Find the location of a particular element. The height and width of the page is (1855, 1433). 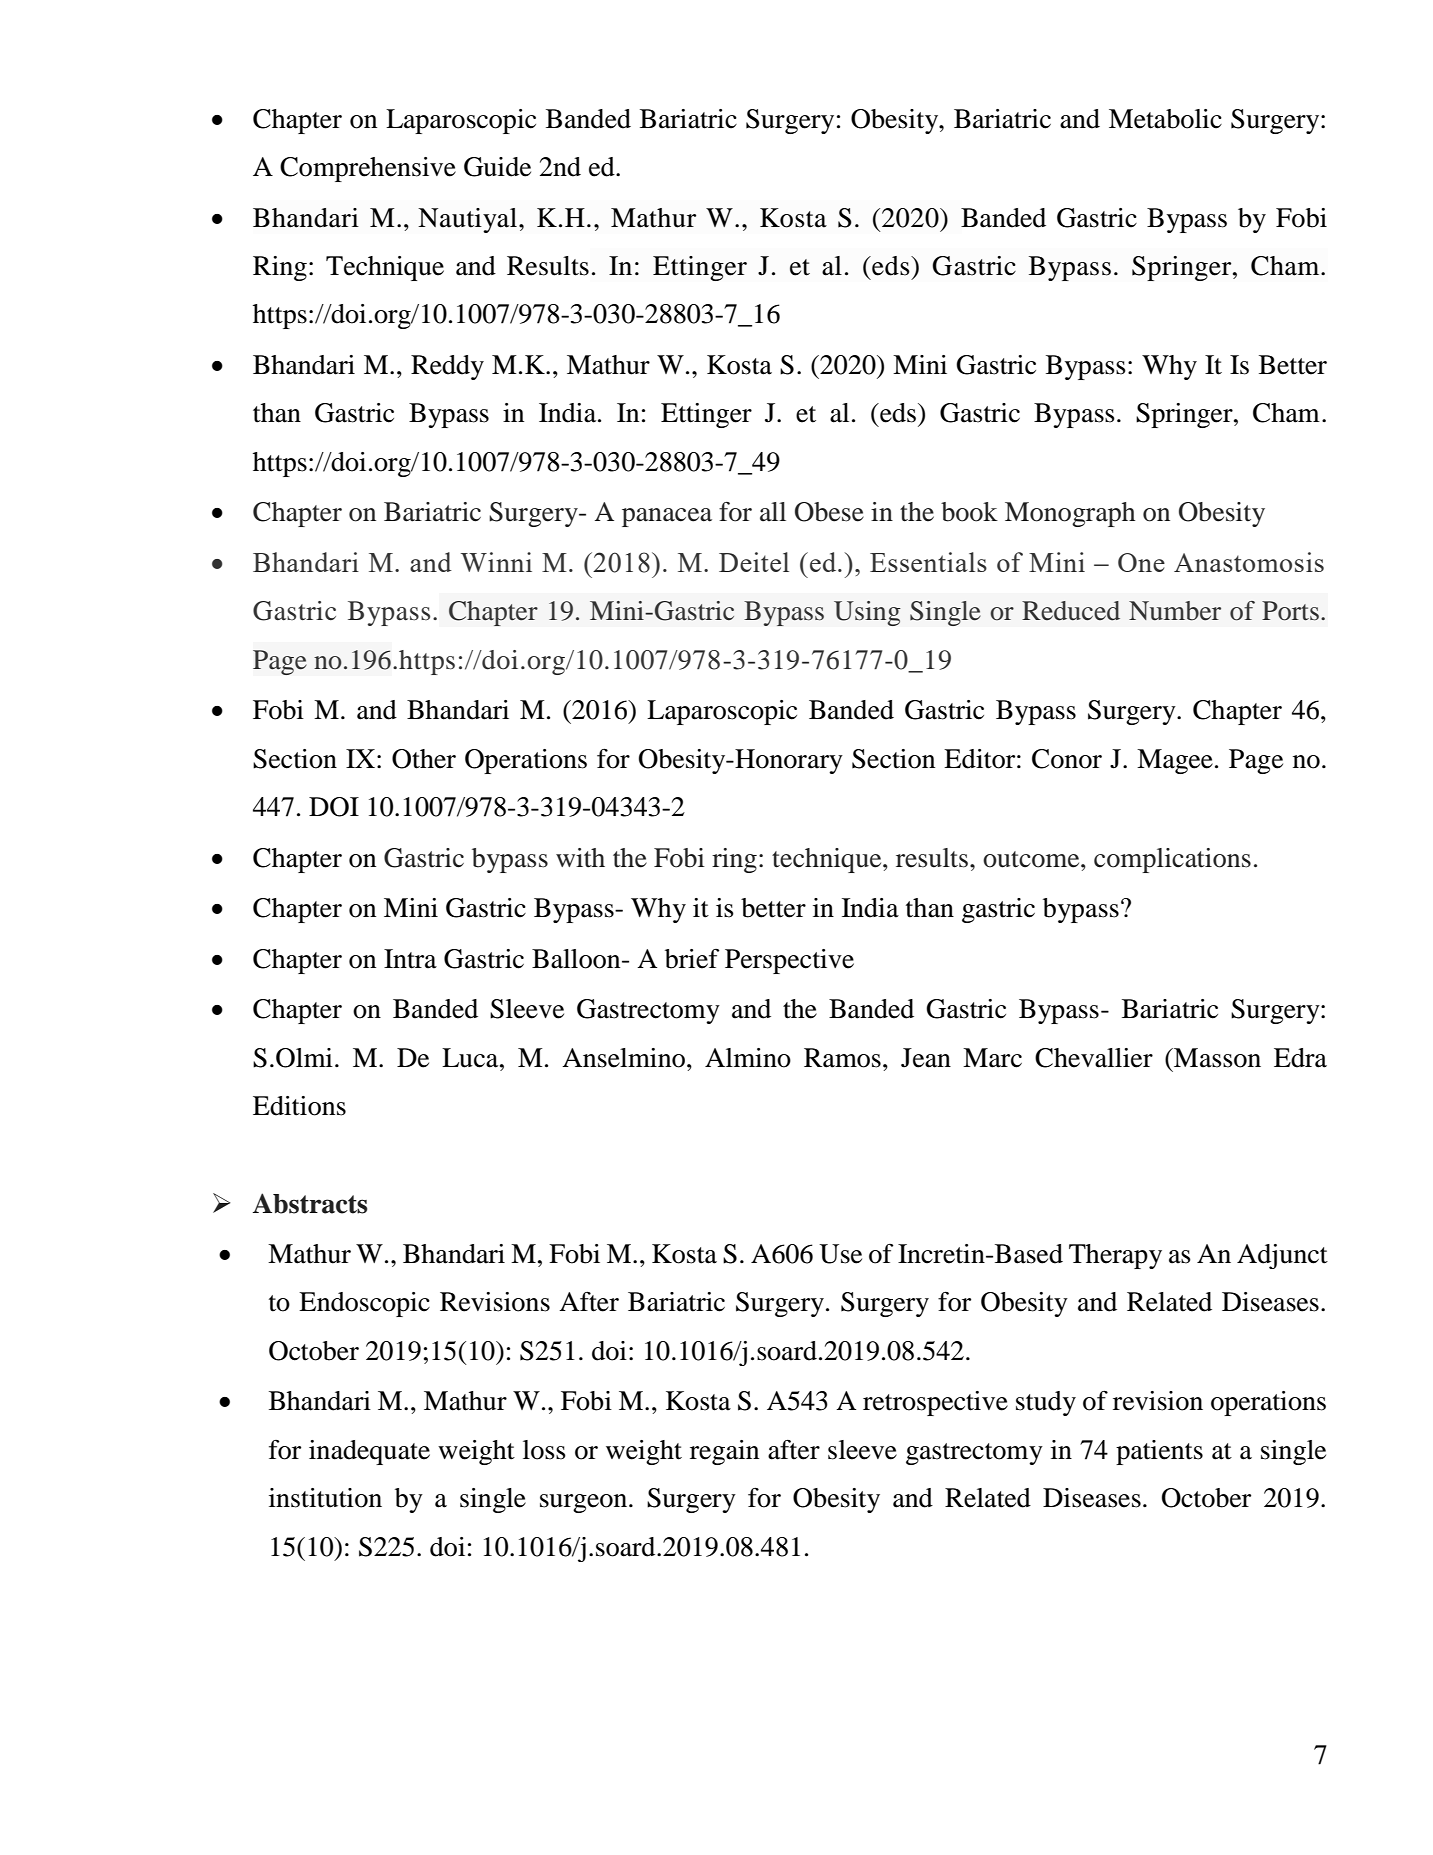

Metabolic is located at coordinates (1165, 119).
